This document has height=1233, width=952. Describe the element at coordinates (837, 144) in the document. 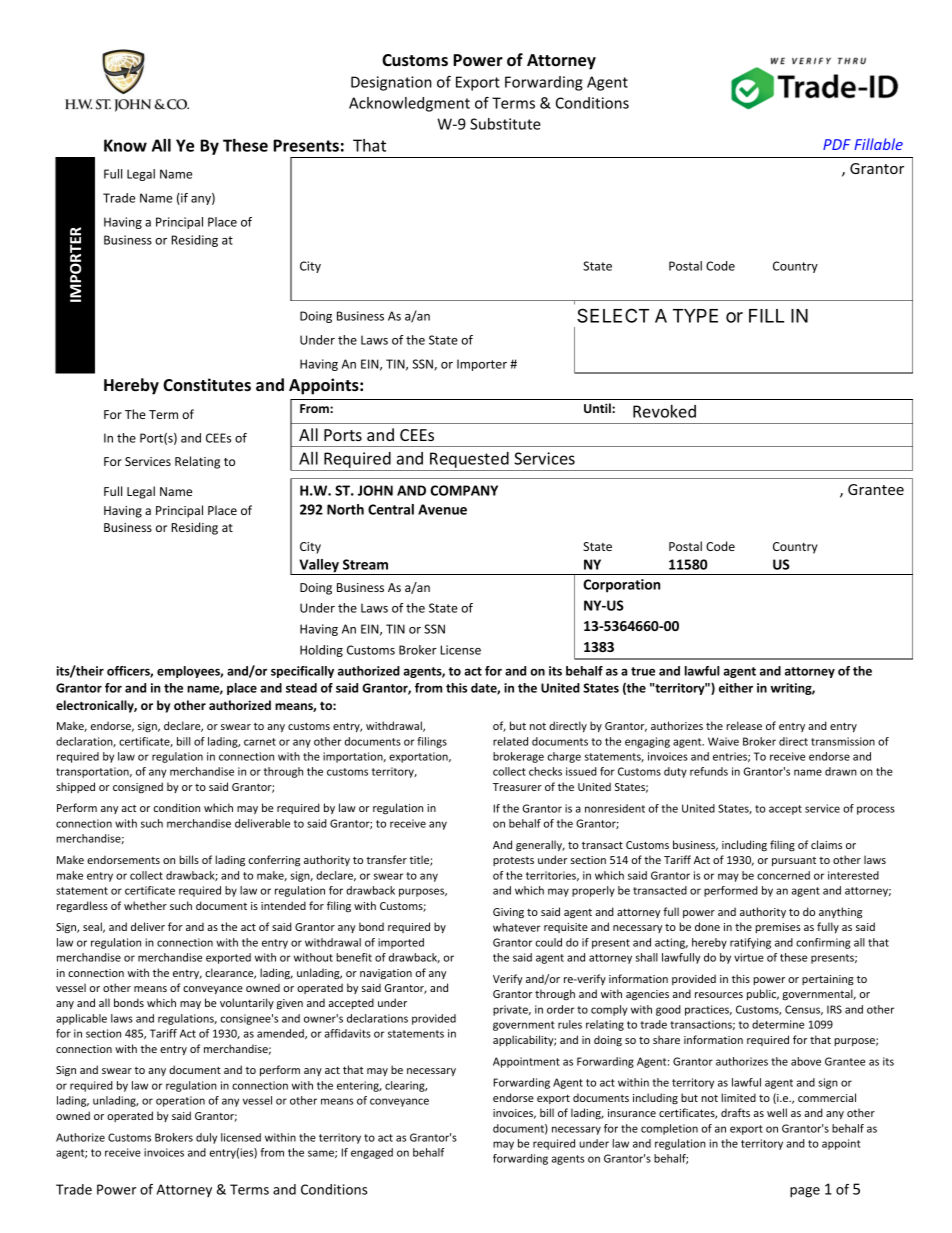

I see `PDF` at that location.
